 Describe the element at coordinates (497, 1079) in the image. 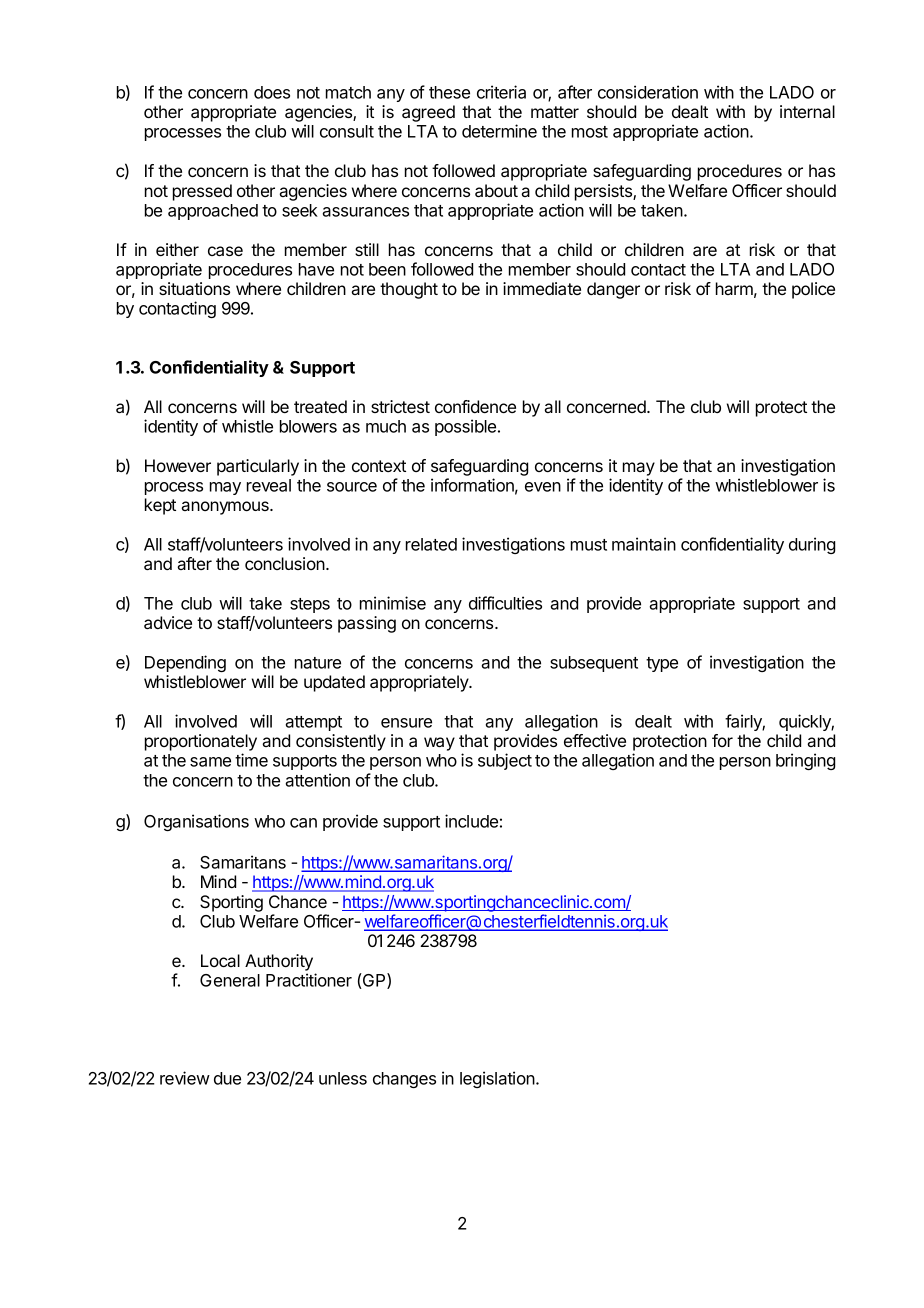

I see `legislation` at that location.
